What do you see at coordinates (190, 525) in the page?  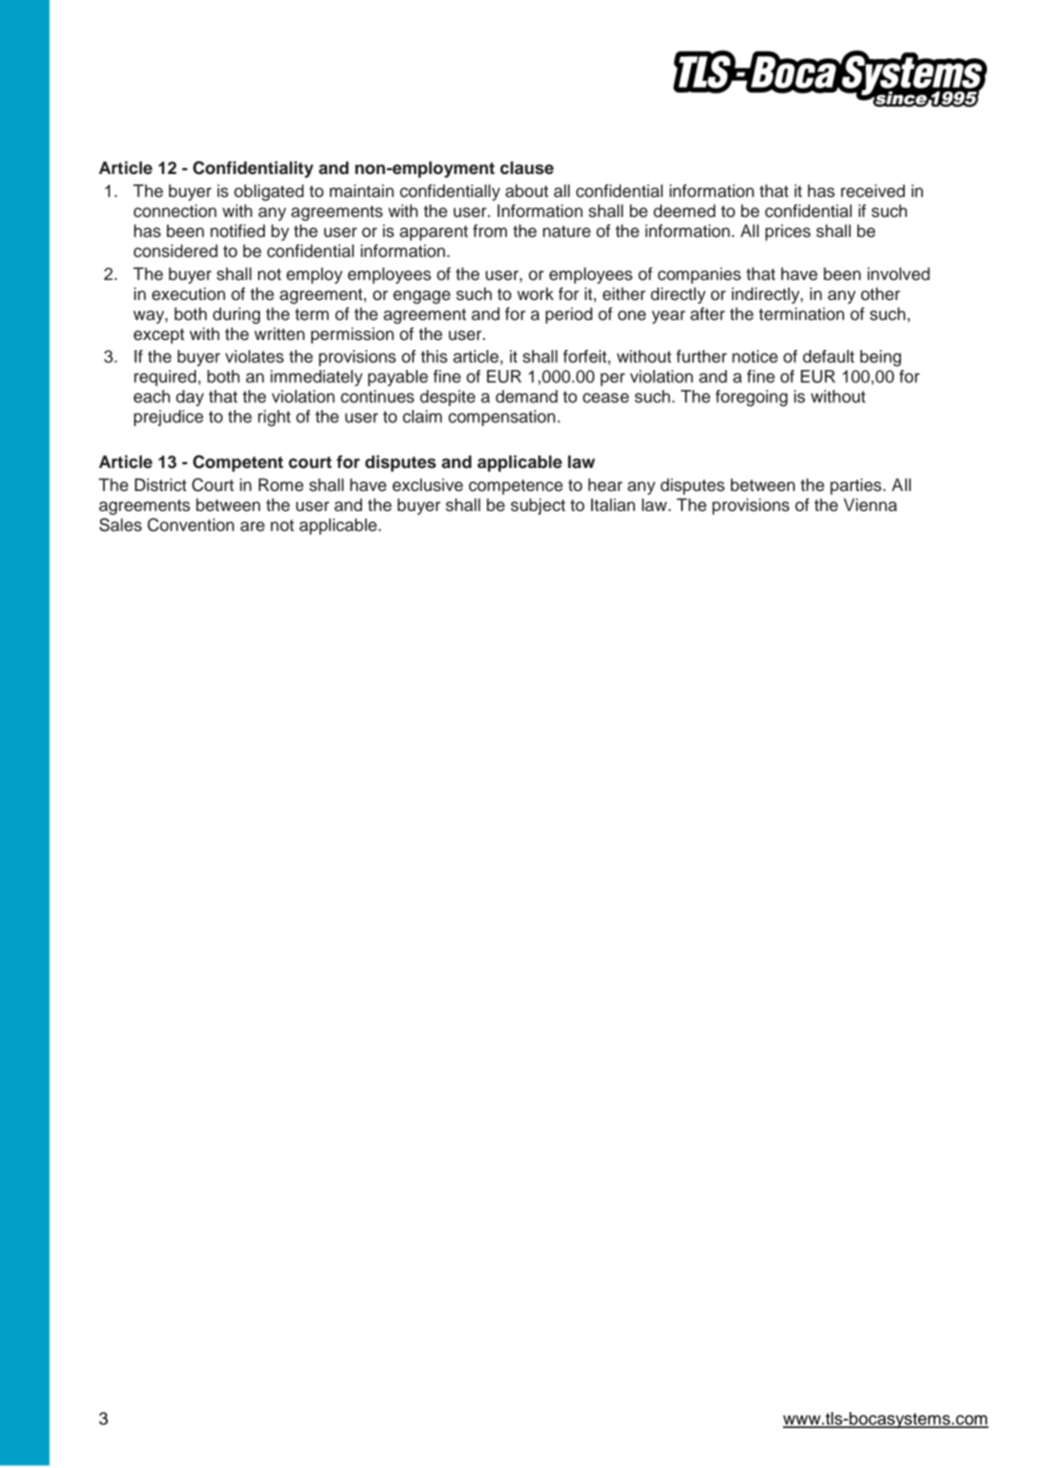 I see `Convention` at bounding box center [190, 525].
